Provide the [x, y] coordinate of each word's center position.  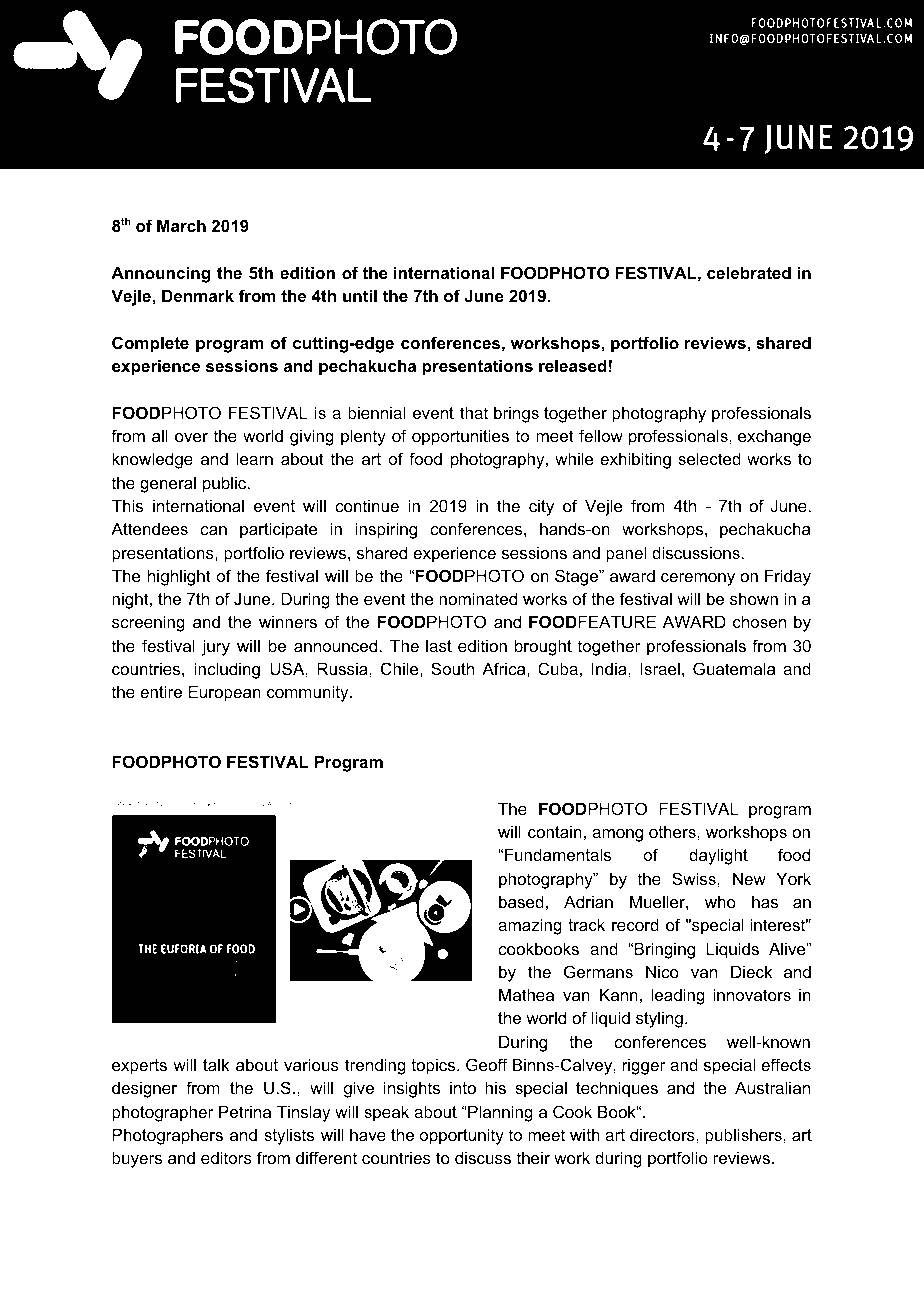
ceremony [698, 579]
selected [709, 458]
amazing [530, 926]
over [191, 437]
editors [226, 1157]
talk [216, 1064]
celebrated [749, 272]
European [225, 693]
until [360, 295]
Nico [662, 971]
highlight [179, 577]
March [181, 225]
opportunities [460, 437]
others [673, 831]
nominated [478, 598]
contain [555, 831]
